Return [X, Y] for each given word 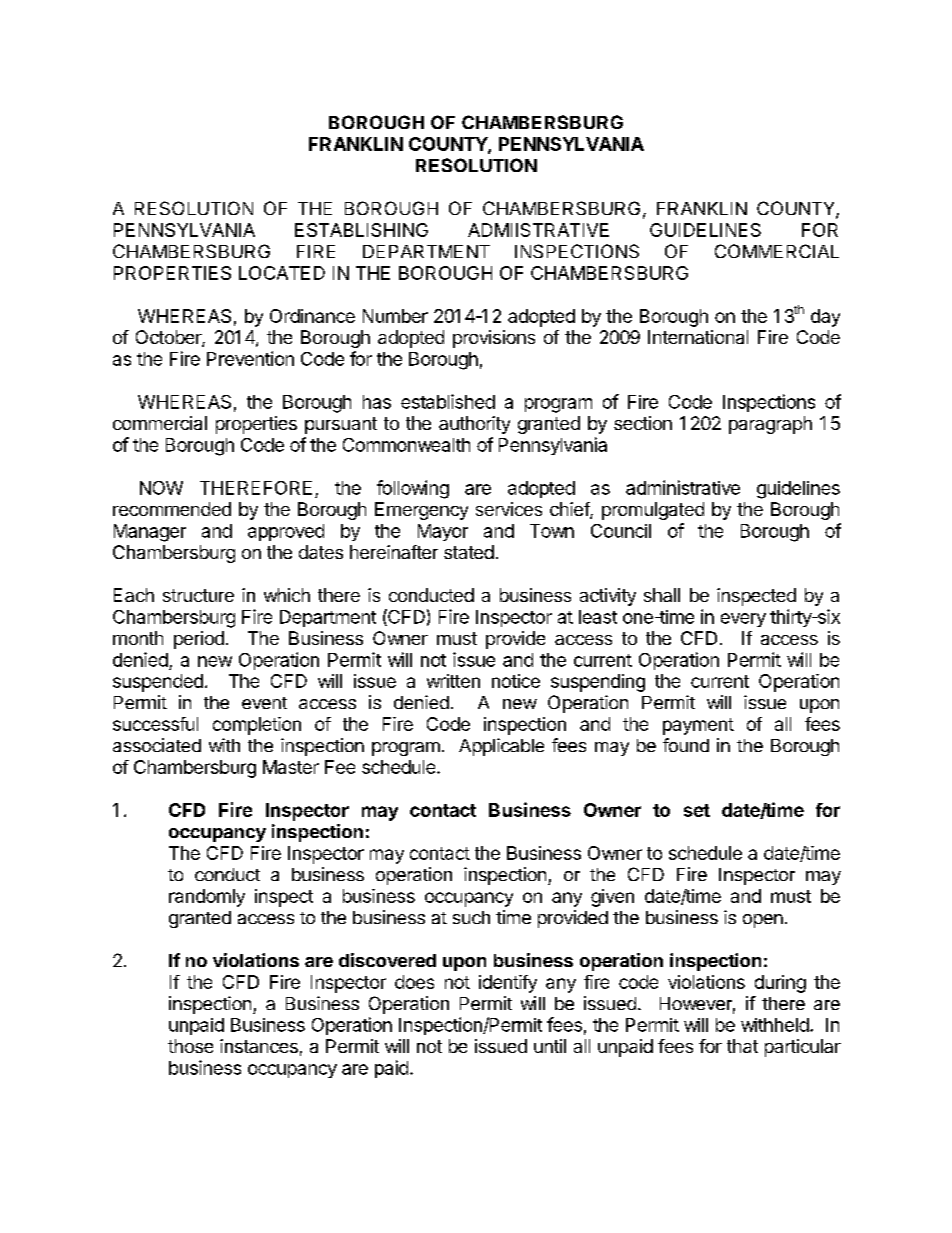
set [697, 810]
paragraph [770, 425]
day [825, 318]
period [199, 640]
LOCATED [282, 273]
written [453, 681]
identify [508, 984]
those [190, 1046]
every [743, 620]
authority [474, 425]
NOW [161, 488]
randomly [207, 898]
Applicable [501, 747]
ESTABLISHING [361, 230]
